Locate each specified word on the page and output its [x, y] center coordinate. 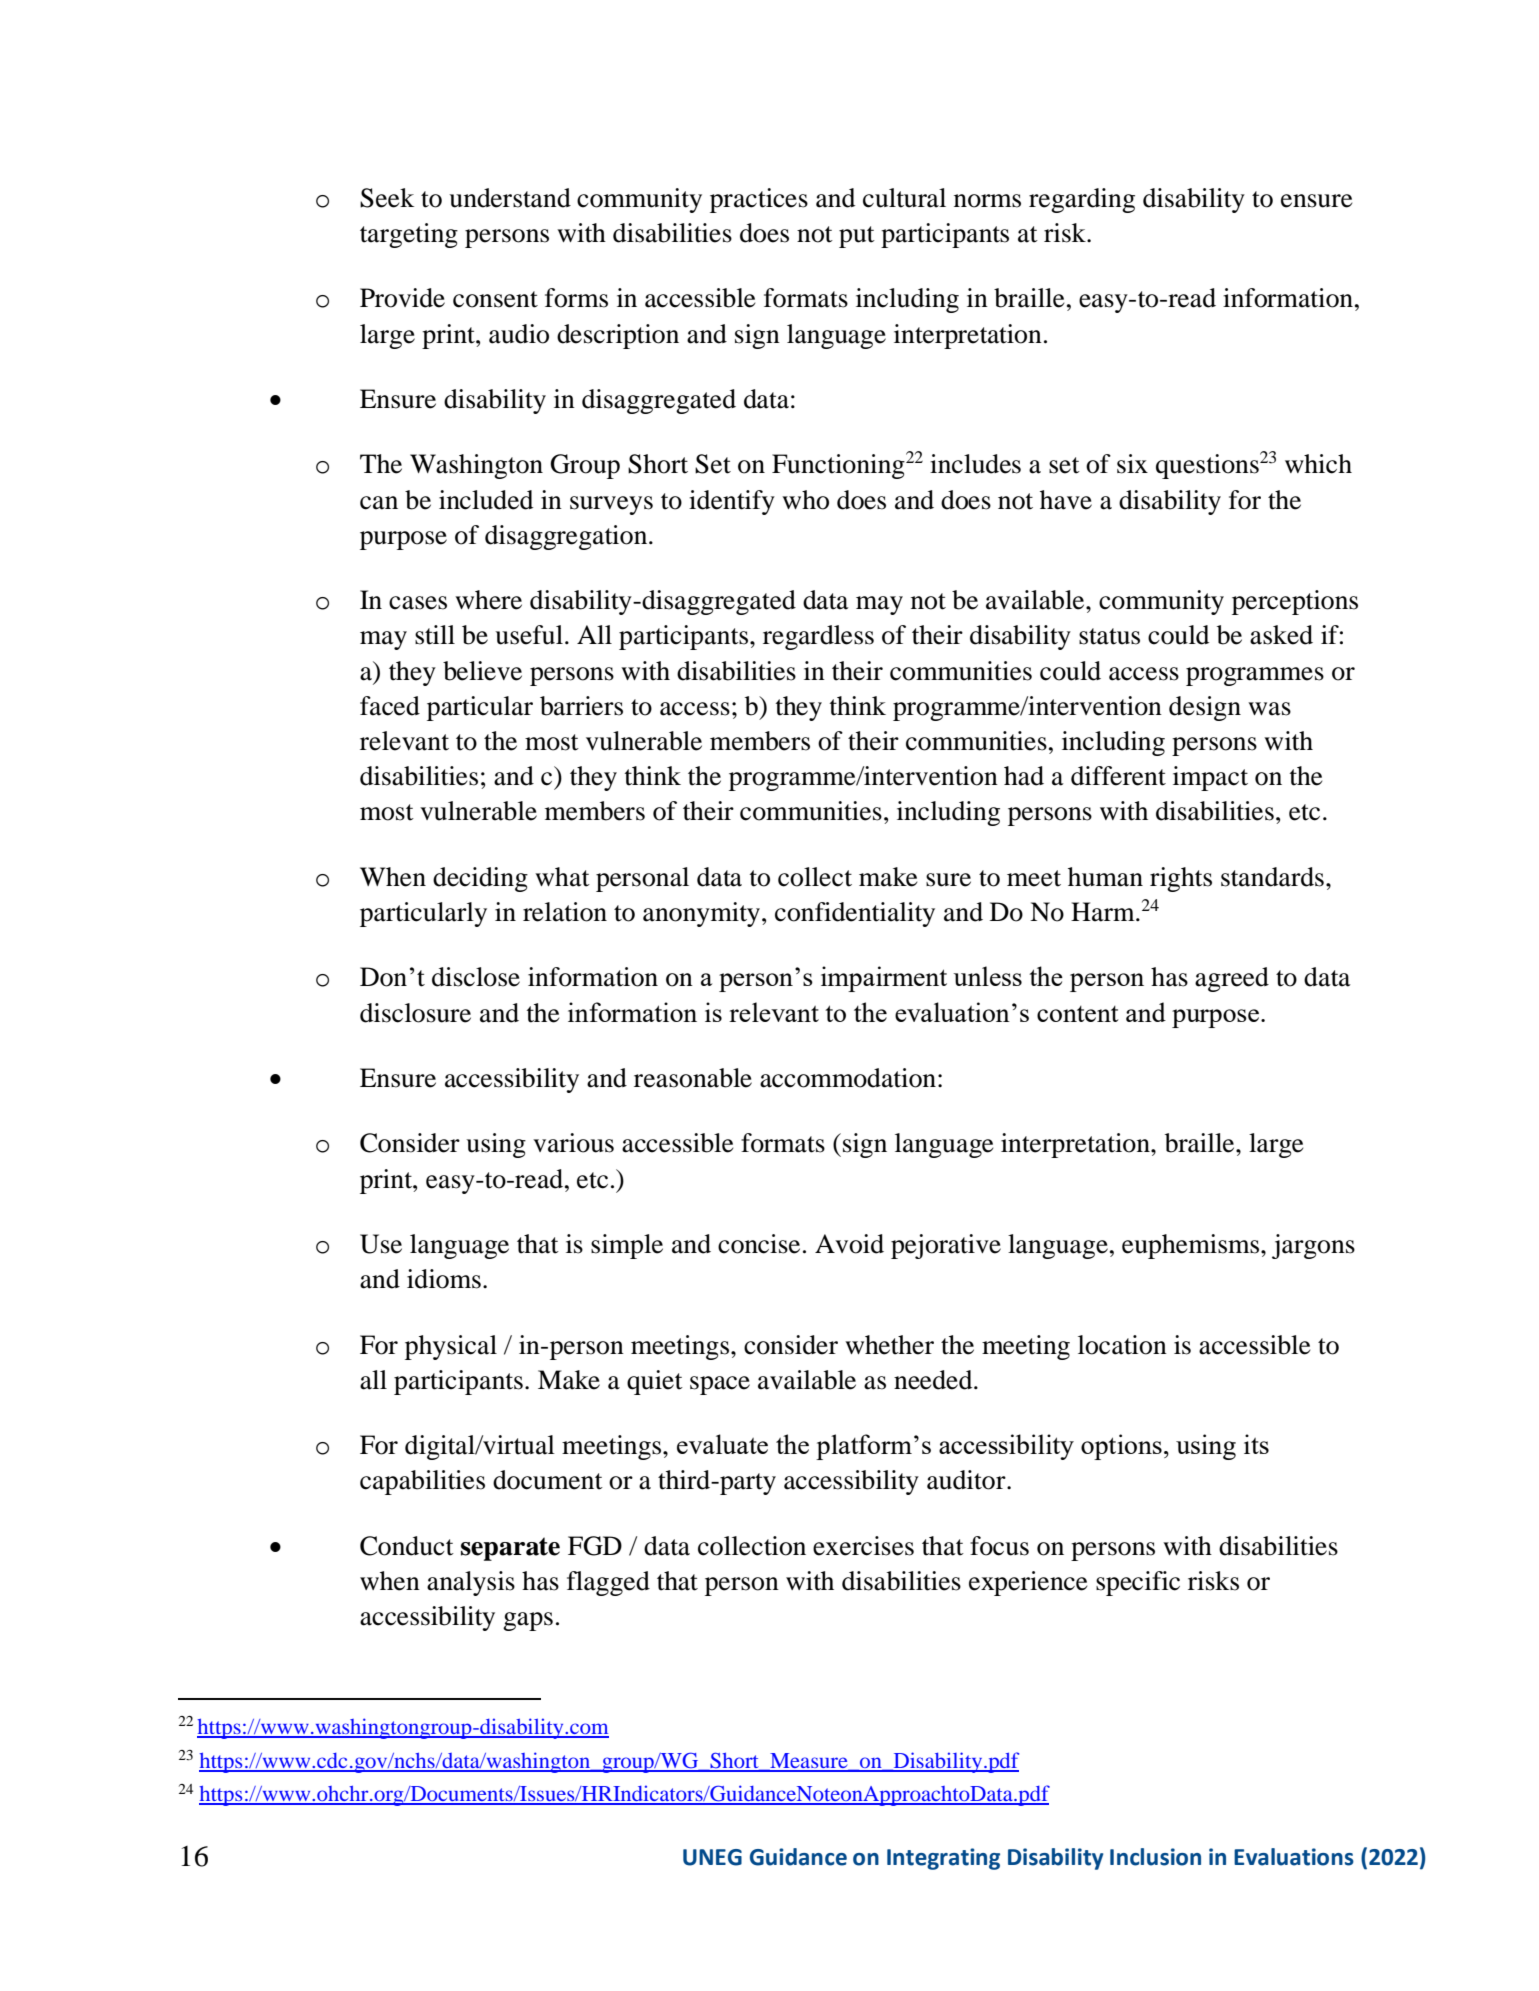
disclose [476, 977]
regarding [1082, 200]
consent [495, 299]
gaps [528, 1621]
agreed [1232, 979]
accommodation [848, 1078]
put [857, 237]
